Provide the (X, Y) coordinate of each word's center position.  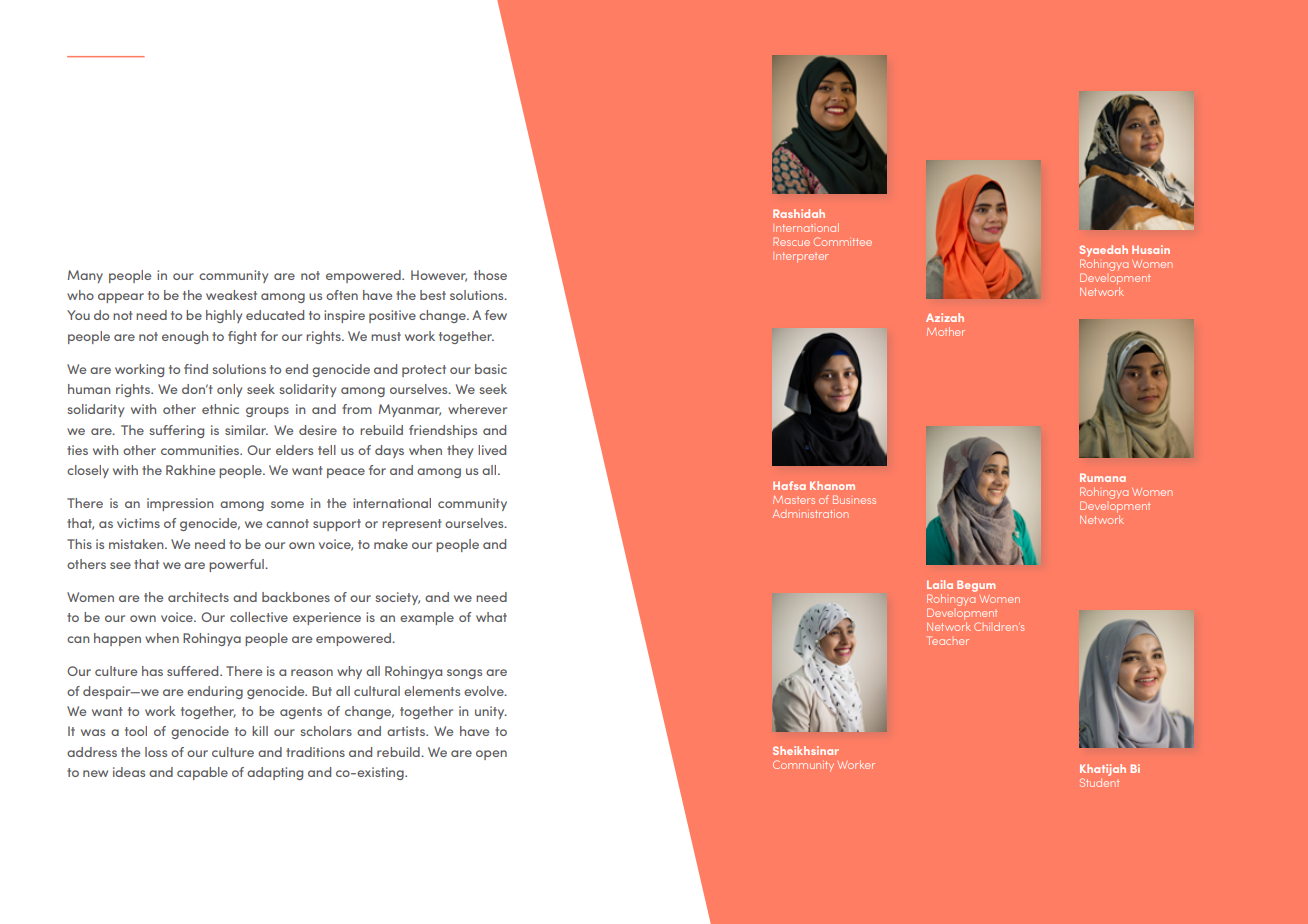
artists (407, 731)
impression (180, 504)
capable (202, 773)
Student (1099, 781)
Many (85, 276)
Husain (1151, 249)
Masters (794, 500)
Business (854, 499)
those (490, 275)
